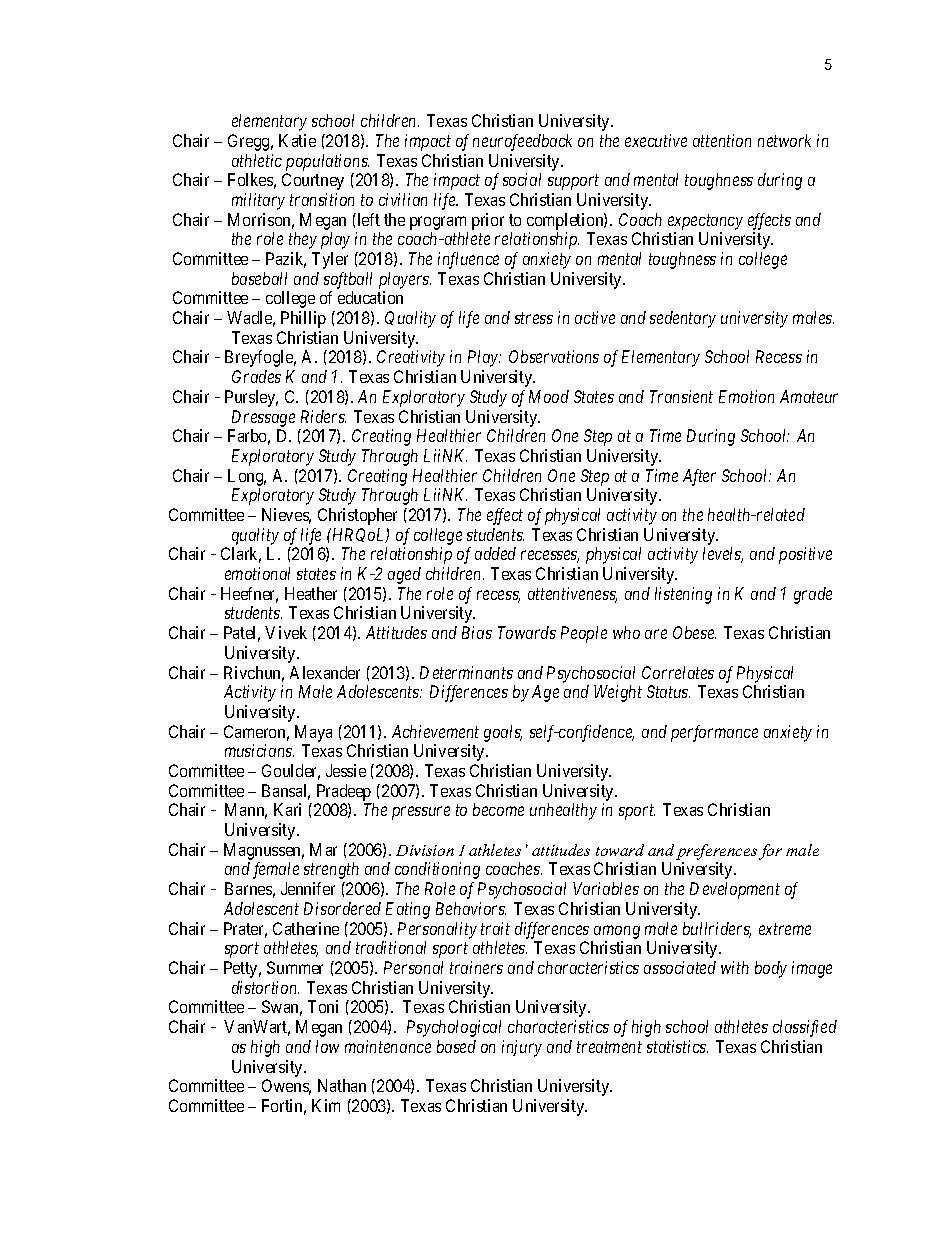  Describe the element at coordinates (714, 733) in the screenshot. I see `performance` at that location.
